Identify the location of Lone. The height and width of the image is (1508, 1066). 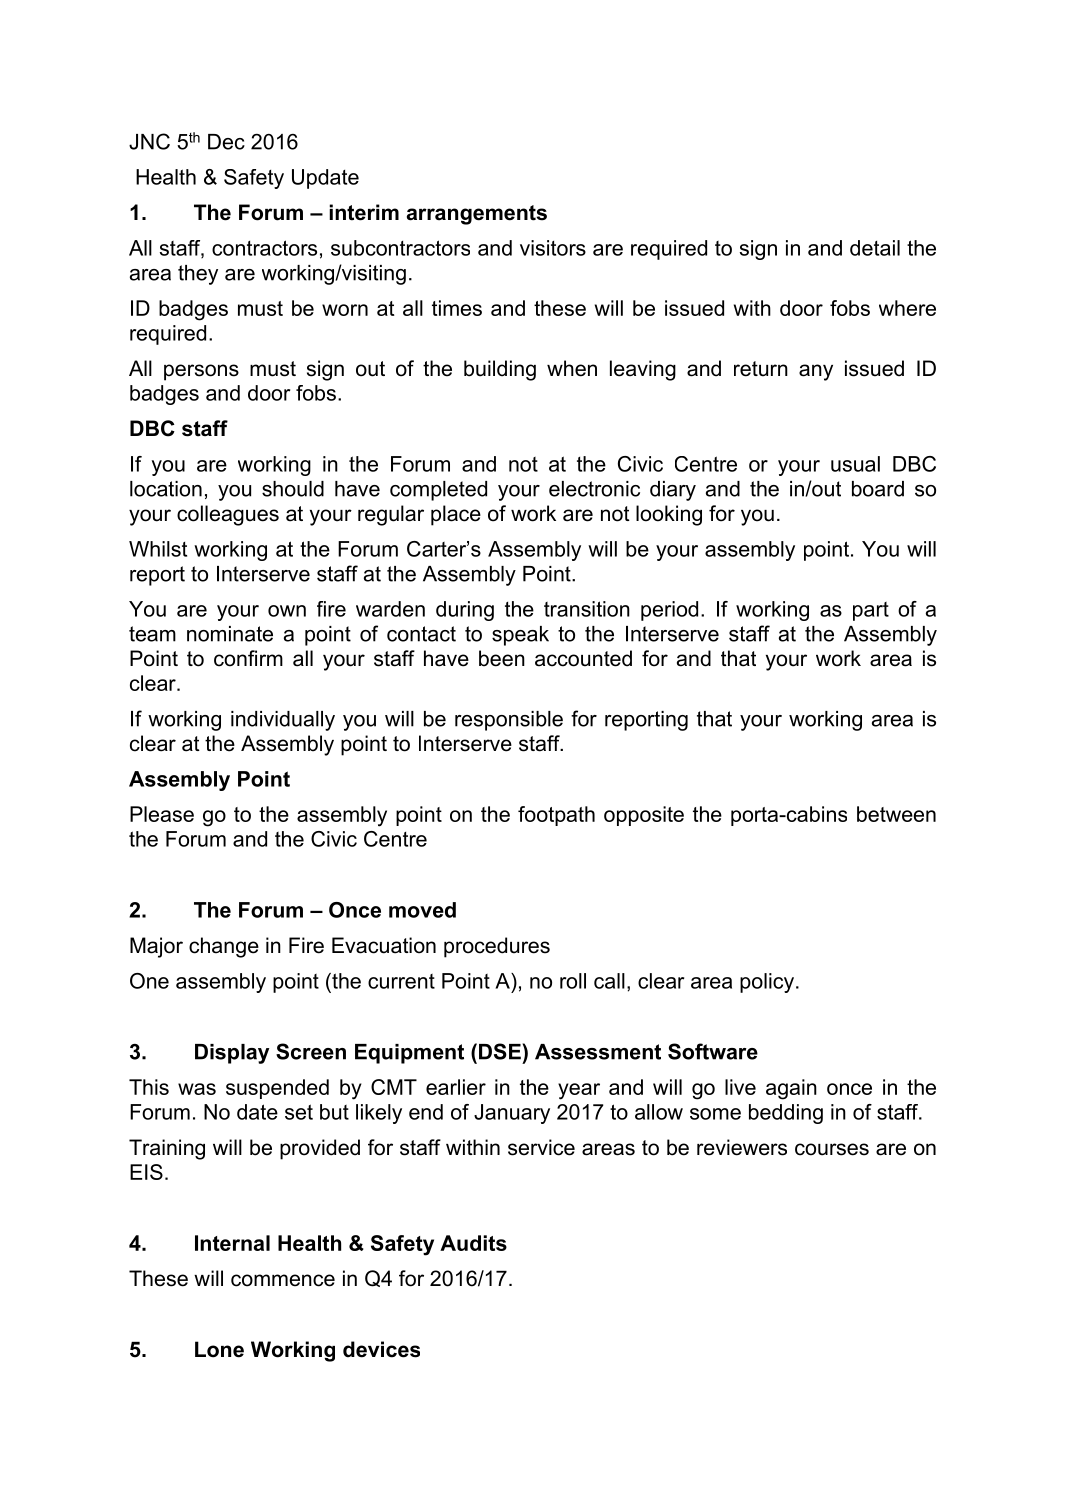
(219, 1349).
